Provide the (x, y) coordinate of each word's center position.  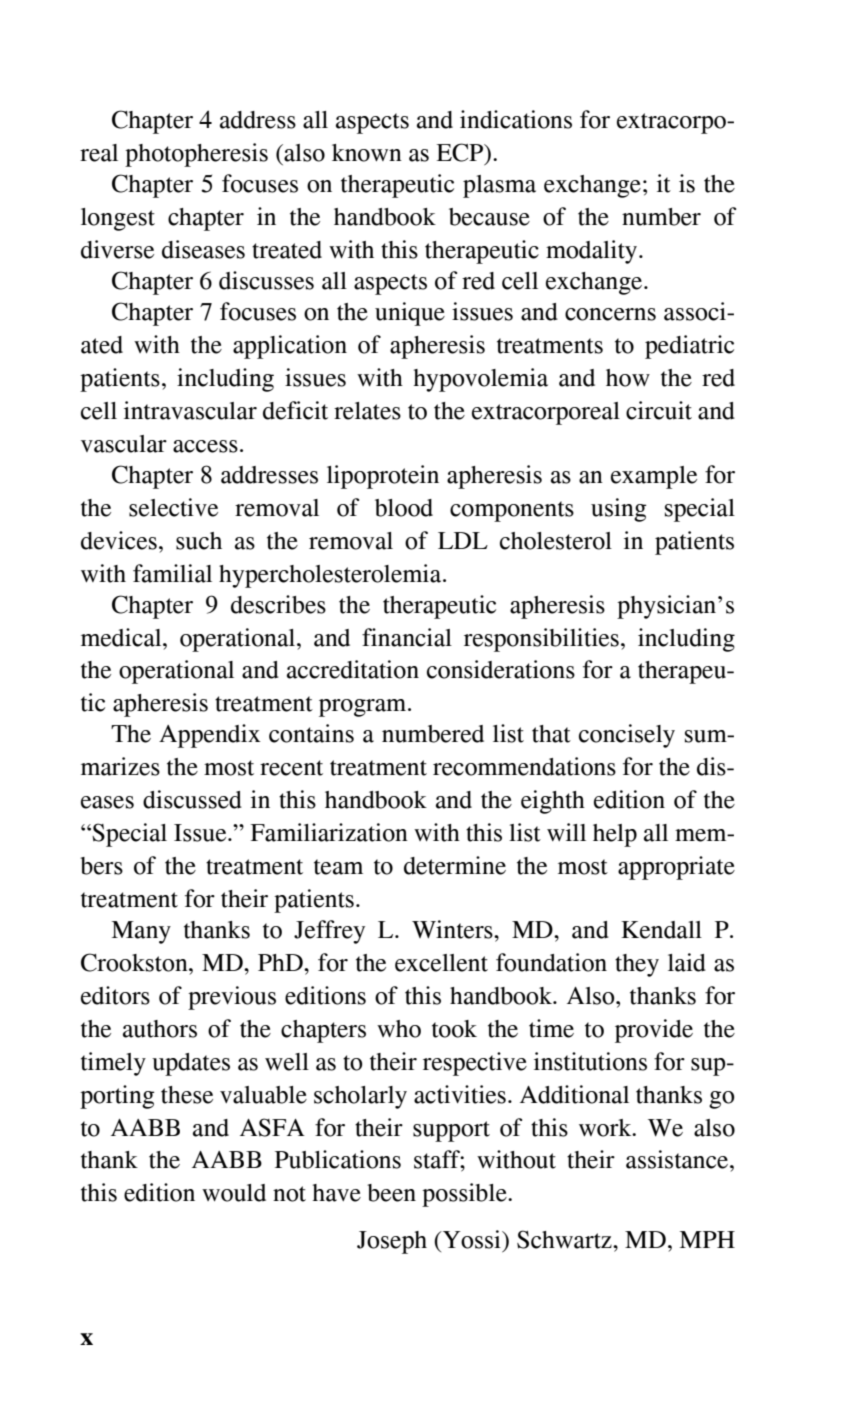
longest (118, 219)
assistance (678, 1159)
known (367, 153)
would (234, 1193)
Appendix (210, 736)
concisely (627, 736)
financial (407, 637)
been (391, 1193)
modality (593, 252)
